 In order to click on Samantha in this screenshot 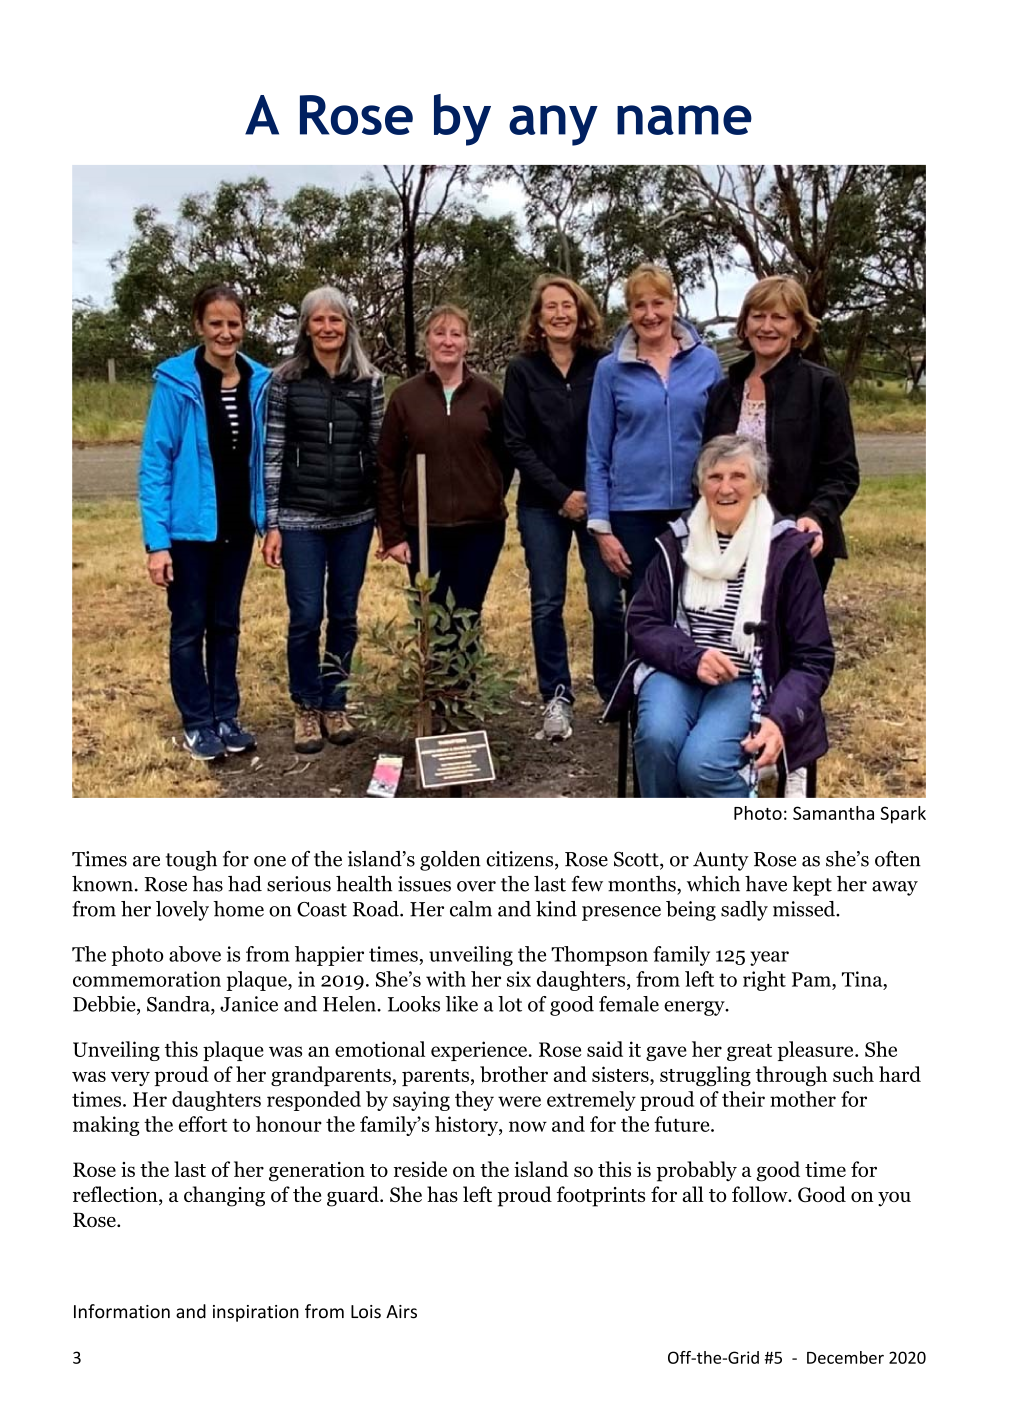, I will do `click(833, 813)`.
